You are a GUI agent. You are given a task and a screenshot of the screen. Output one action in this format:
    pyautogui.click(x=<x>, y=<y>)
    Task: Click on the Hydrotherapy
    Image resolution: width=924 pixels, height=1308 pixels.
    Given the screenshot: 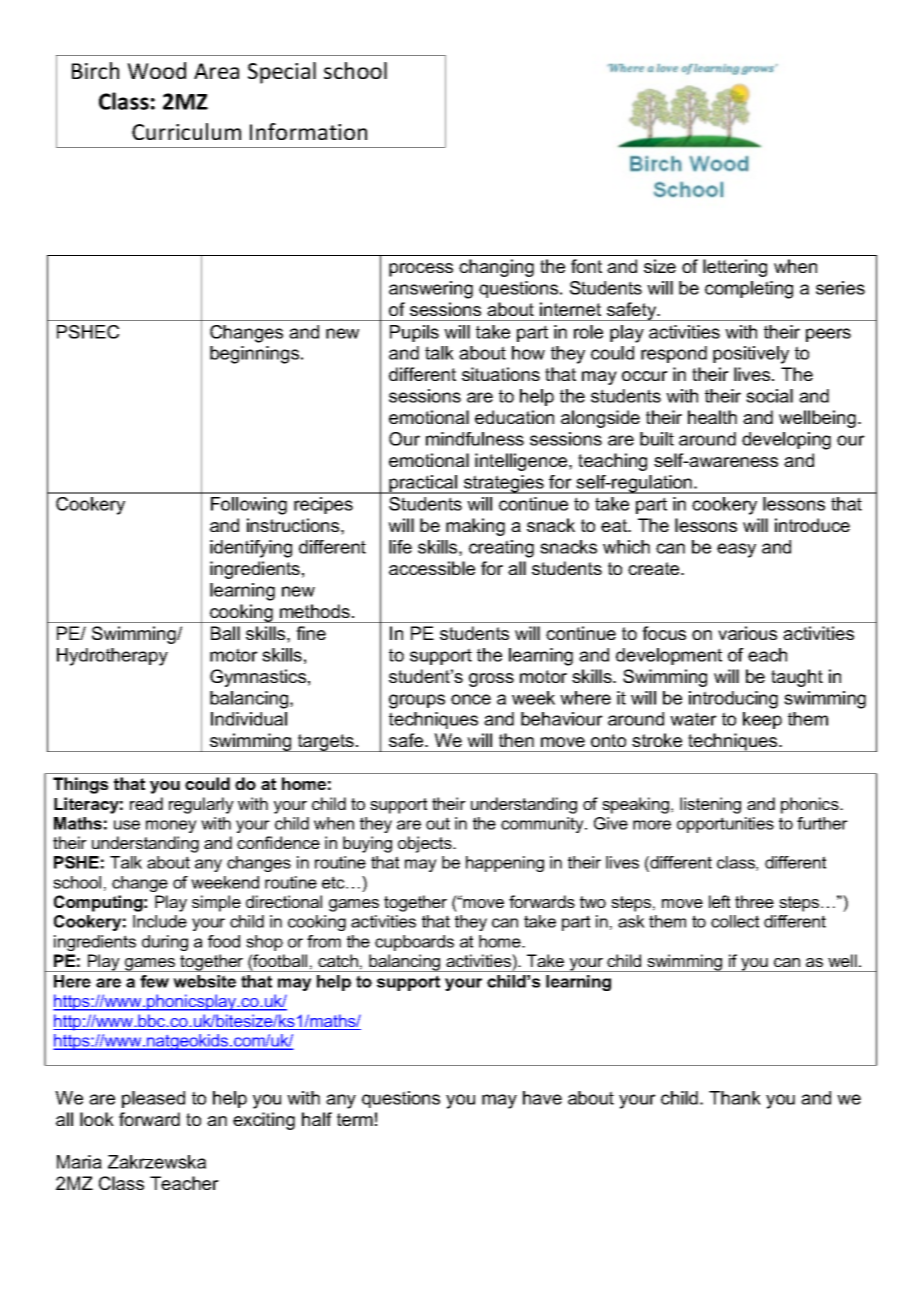 What is the action you would take?
    pyautogui.click(x=112, y=657)
